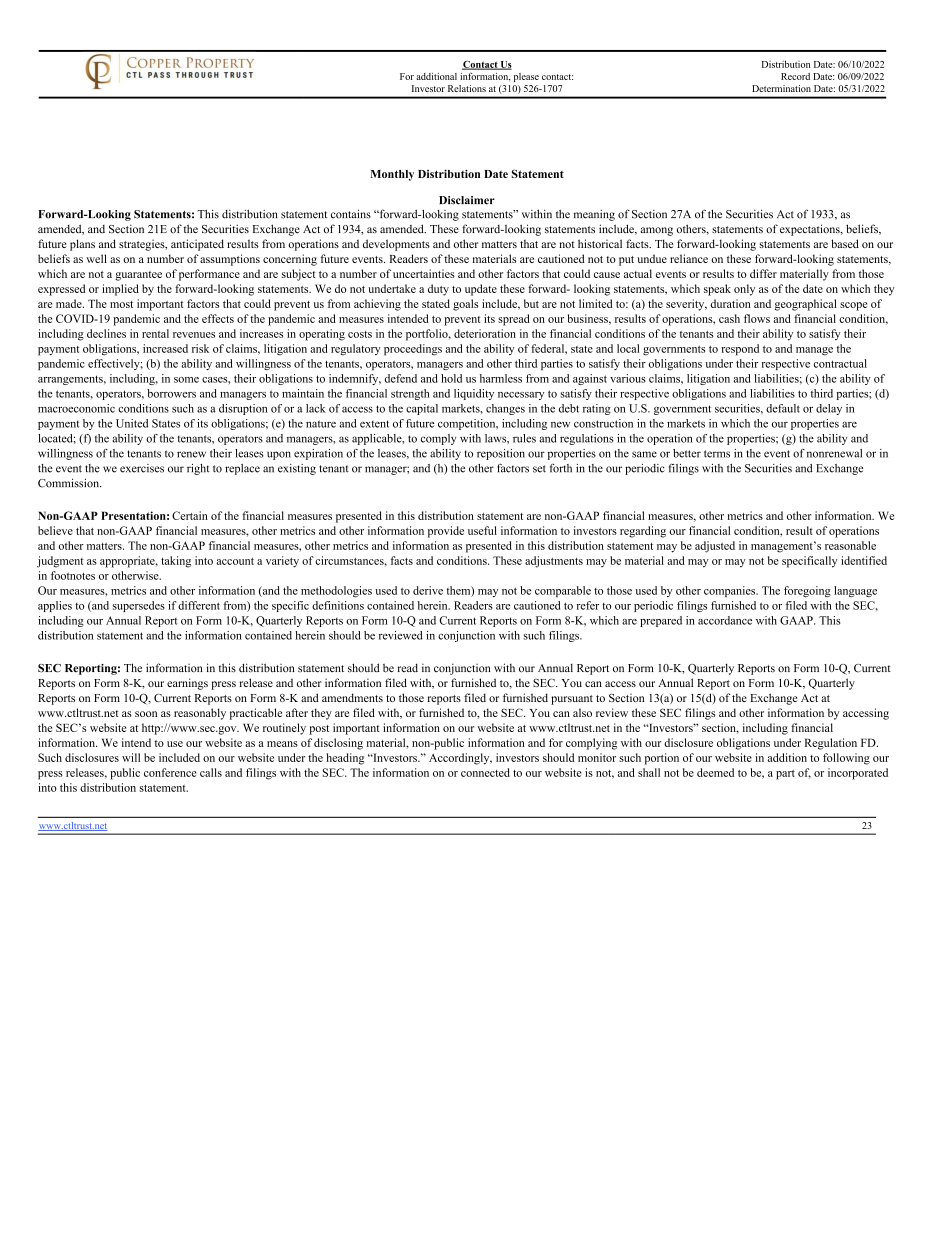 This screenshot has width=952, height=1233. What do you see at coordinates (392, 175) in the screenshot?
I see `Monthly` at bounding box center [392, 175].
